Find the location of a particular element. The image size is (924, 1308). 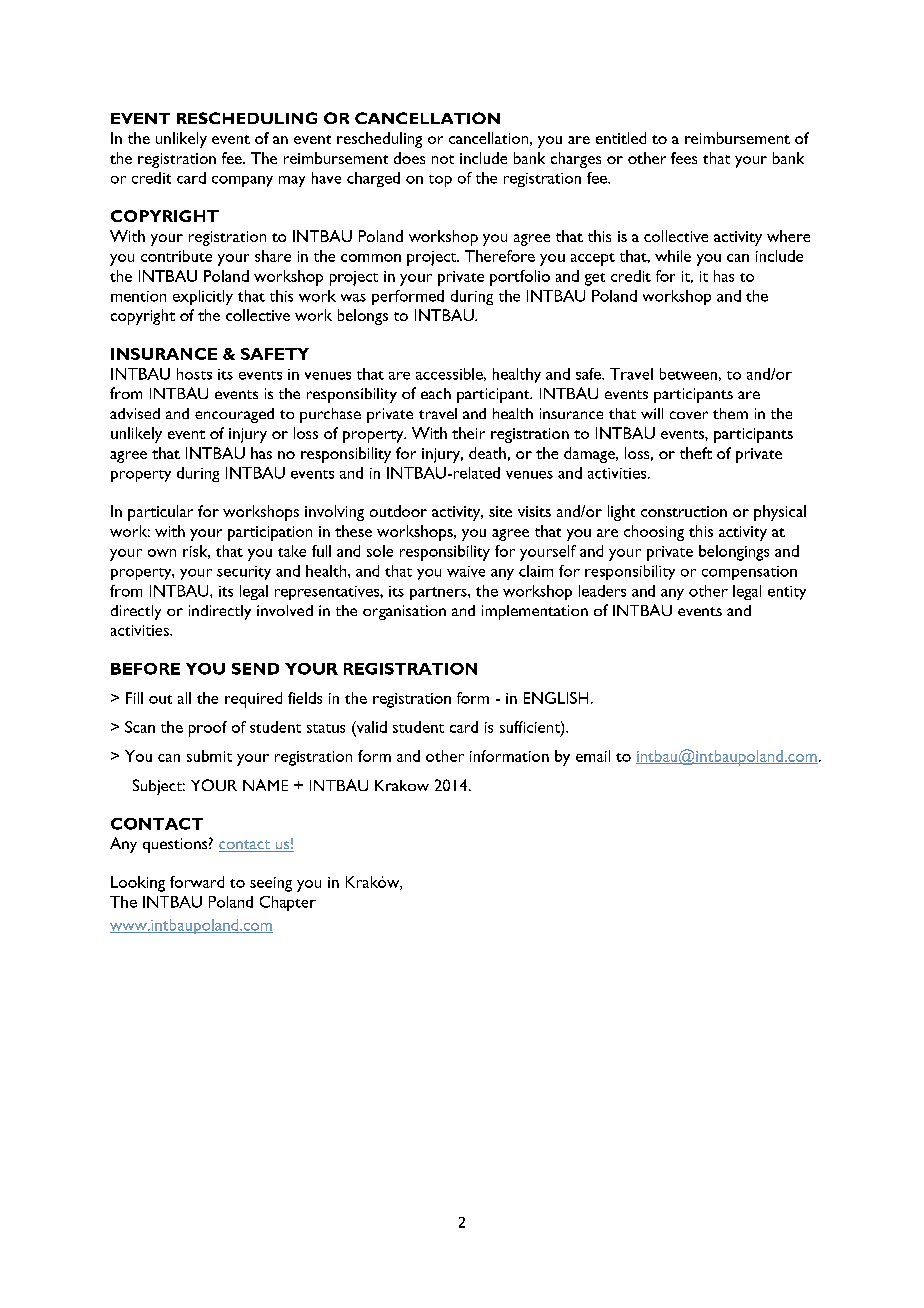

fees is located at coordinates (684, 158).
